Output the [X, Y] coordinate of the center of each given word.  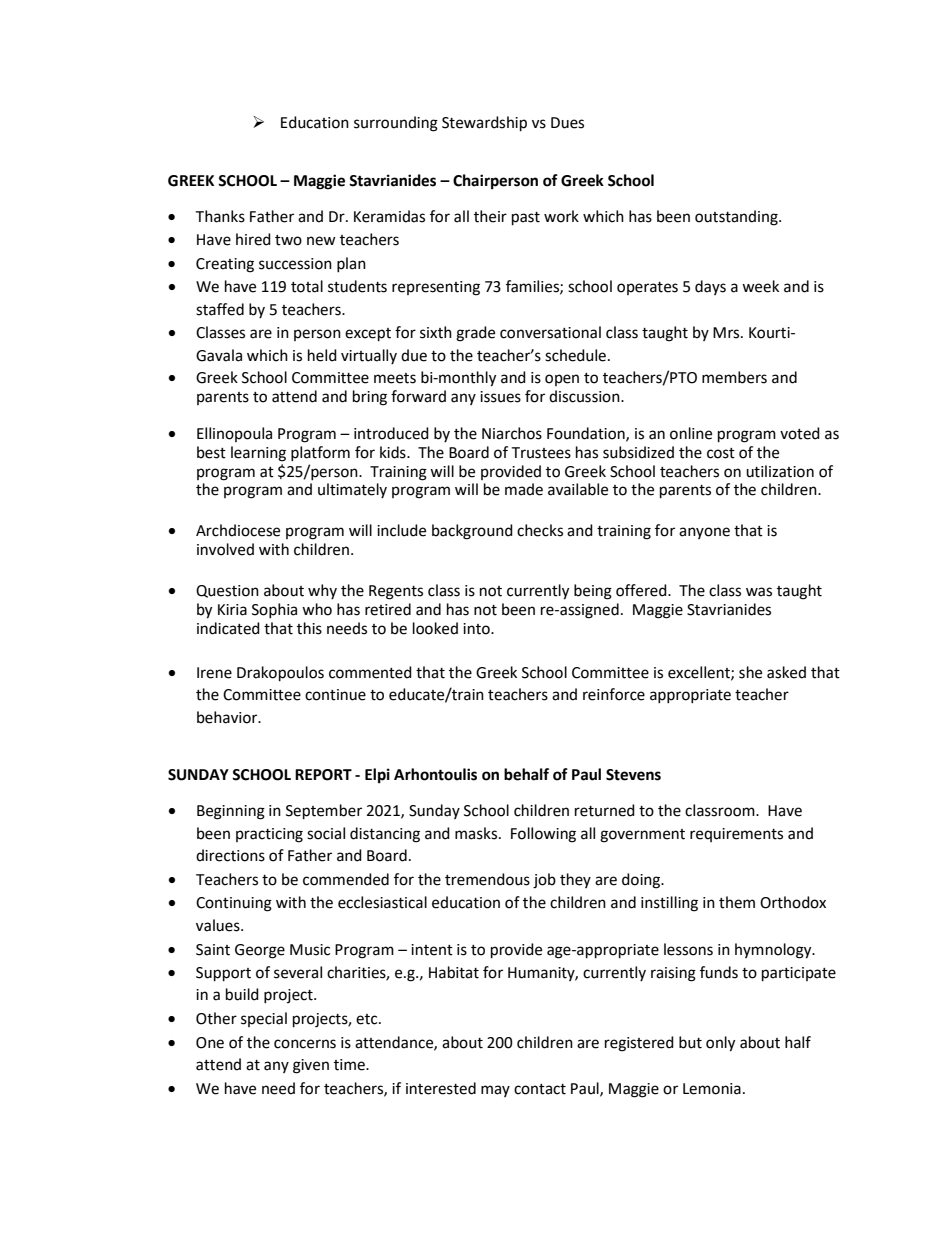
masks [477, 833]
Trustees [541, 453]
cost [721, 453]
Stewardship [484, 124]
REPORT [323, 775]
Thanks [220, 216]
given [311, 1066]
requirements [736, 835]
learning [258, 454]
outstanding [737, 218]
